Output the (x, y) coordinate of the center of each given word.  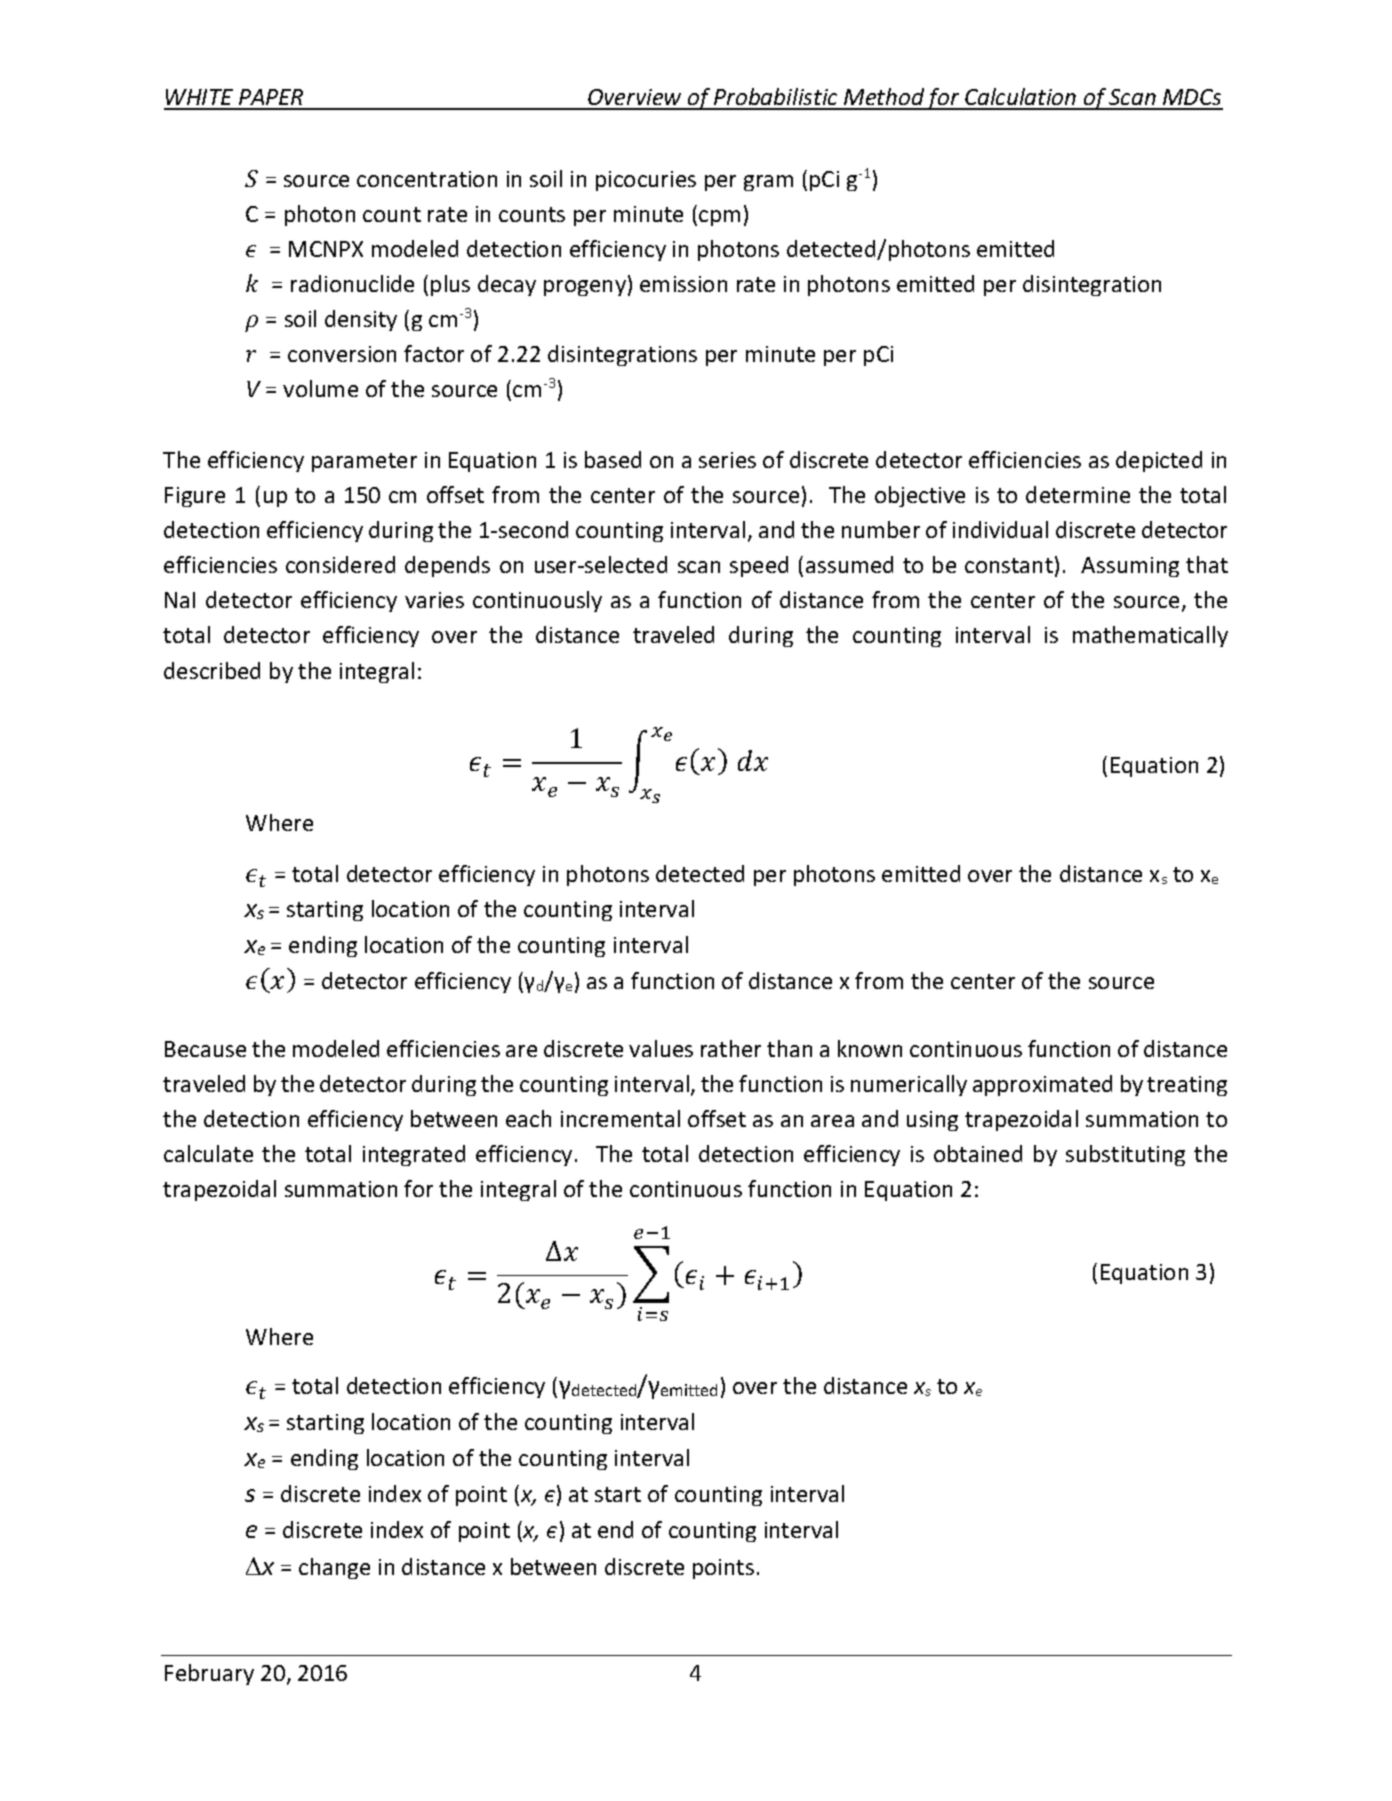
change (334, 1568)
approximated (1042, 1085)
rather (731, 1048)
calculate (208, 1153)
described (212, 670)
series (727, 460)
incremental (620, 1118)
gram (768, 183)
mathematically (1150, 636)
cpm (719, 218)
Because (205, 1049)
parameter (364, 462)
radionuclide (352, 283)
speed (759, 566)
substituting (1125, 1155)
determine (1078, 494)
